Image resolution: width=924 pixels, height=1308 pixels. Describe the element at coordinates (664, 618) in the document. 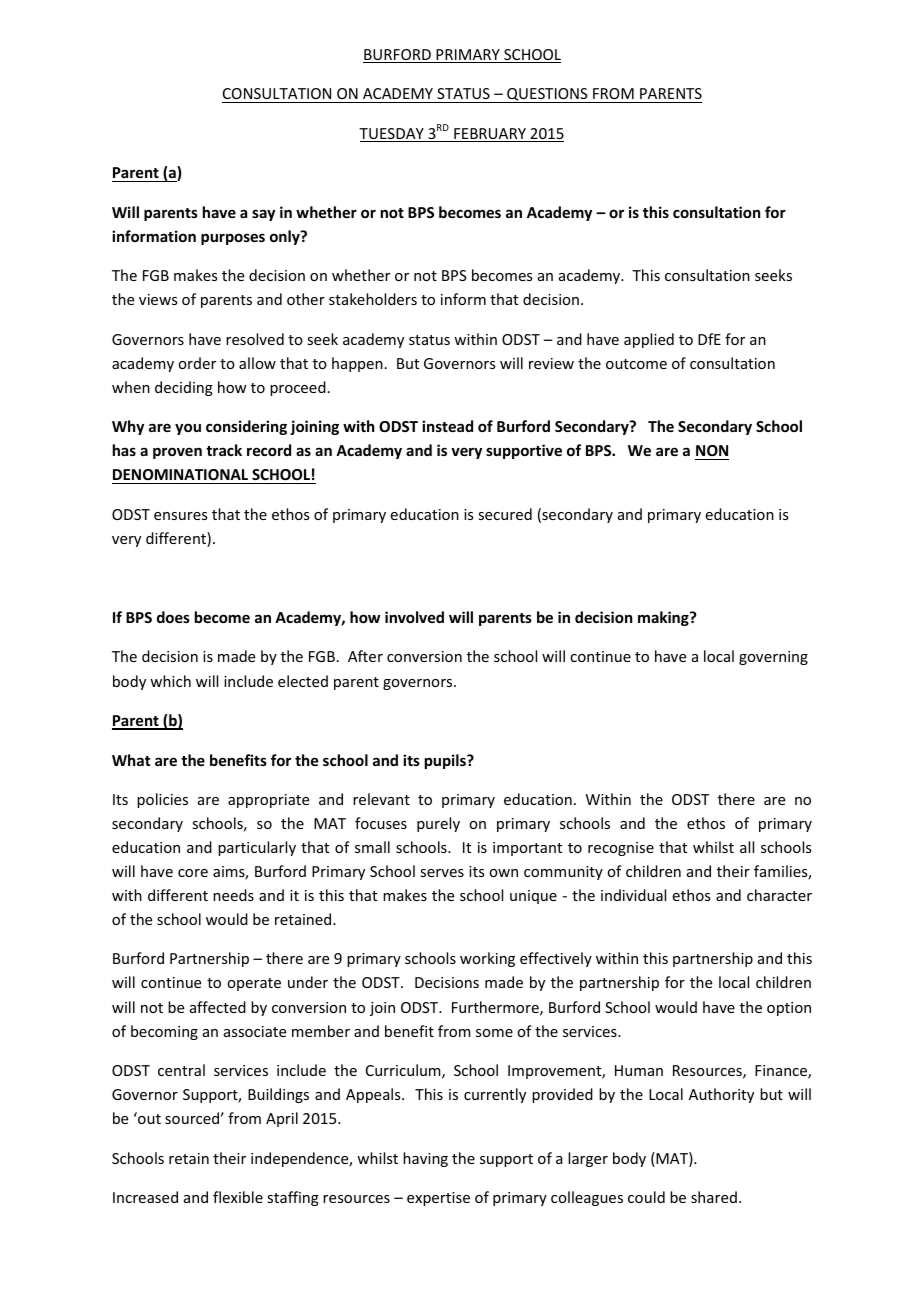

I see `making` at that location.
